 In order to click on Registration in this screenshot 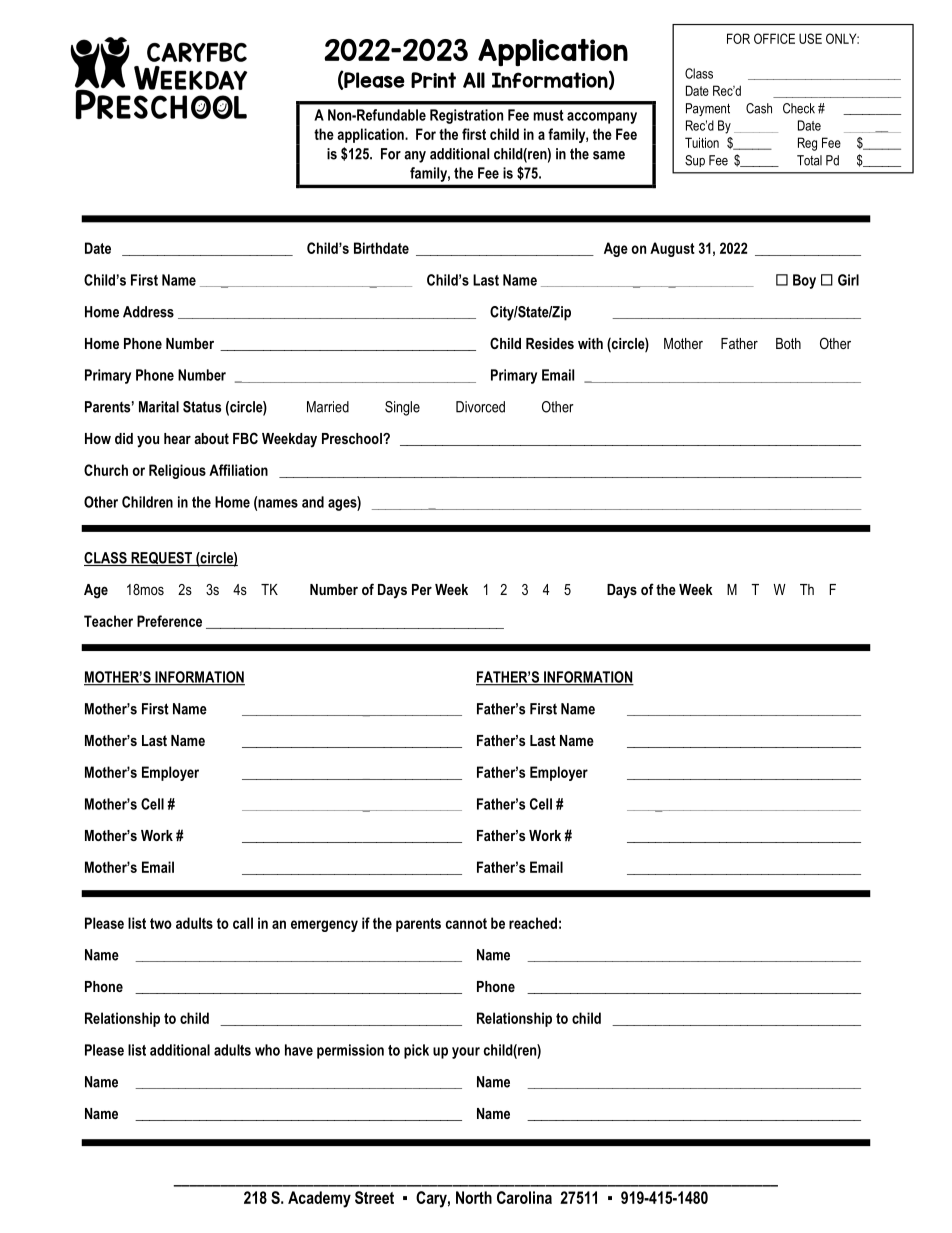, I will do `click(466, 116)`.
